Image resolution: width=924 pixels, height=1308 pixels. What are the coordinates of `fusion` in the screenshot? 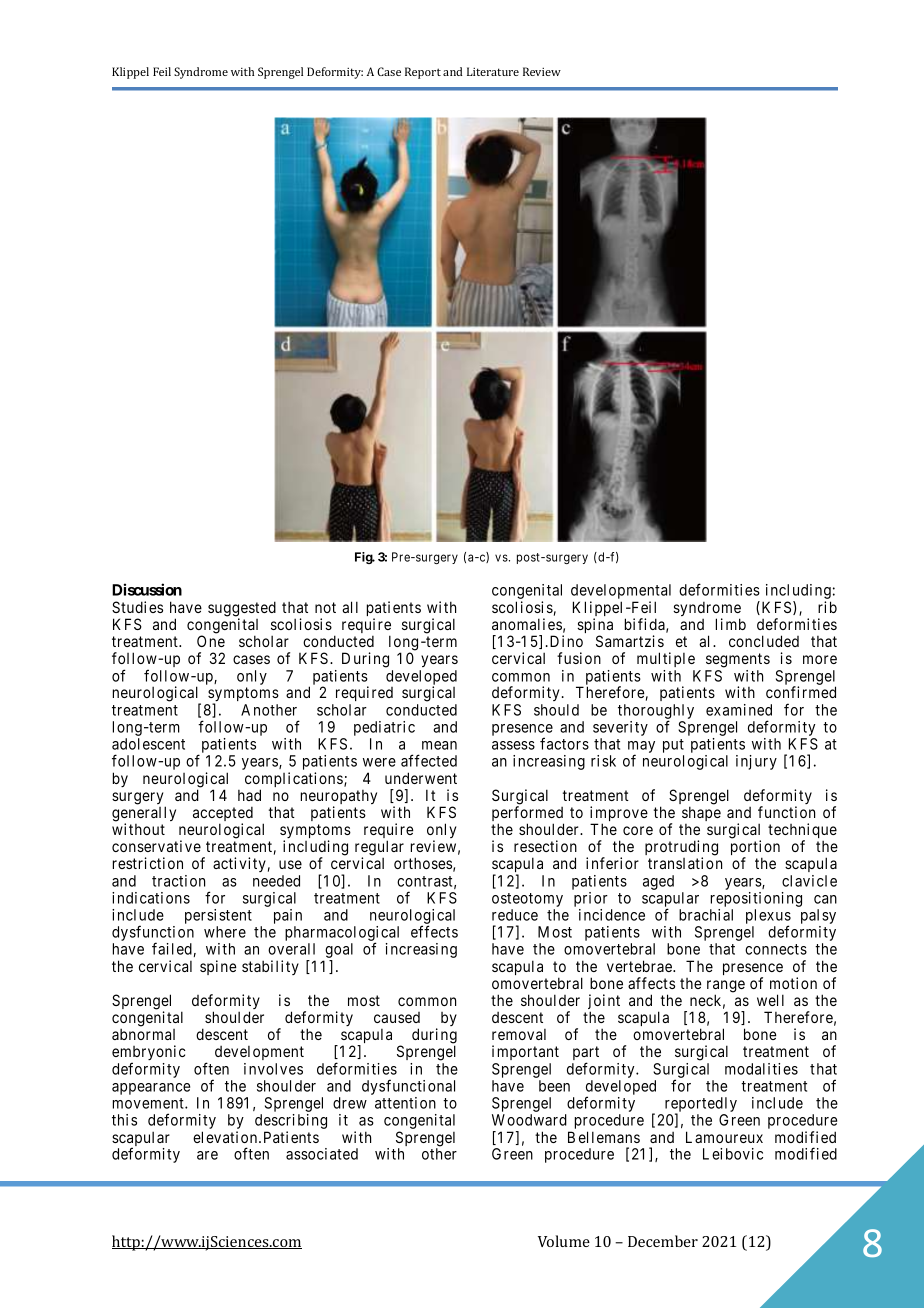 It's located at (579, 658).
